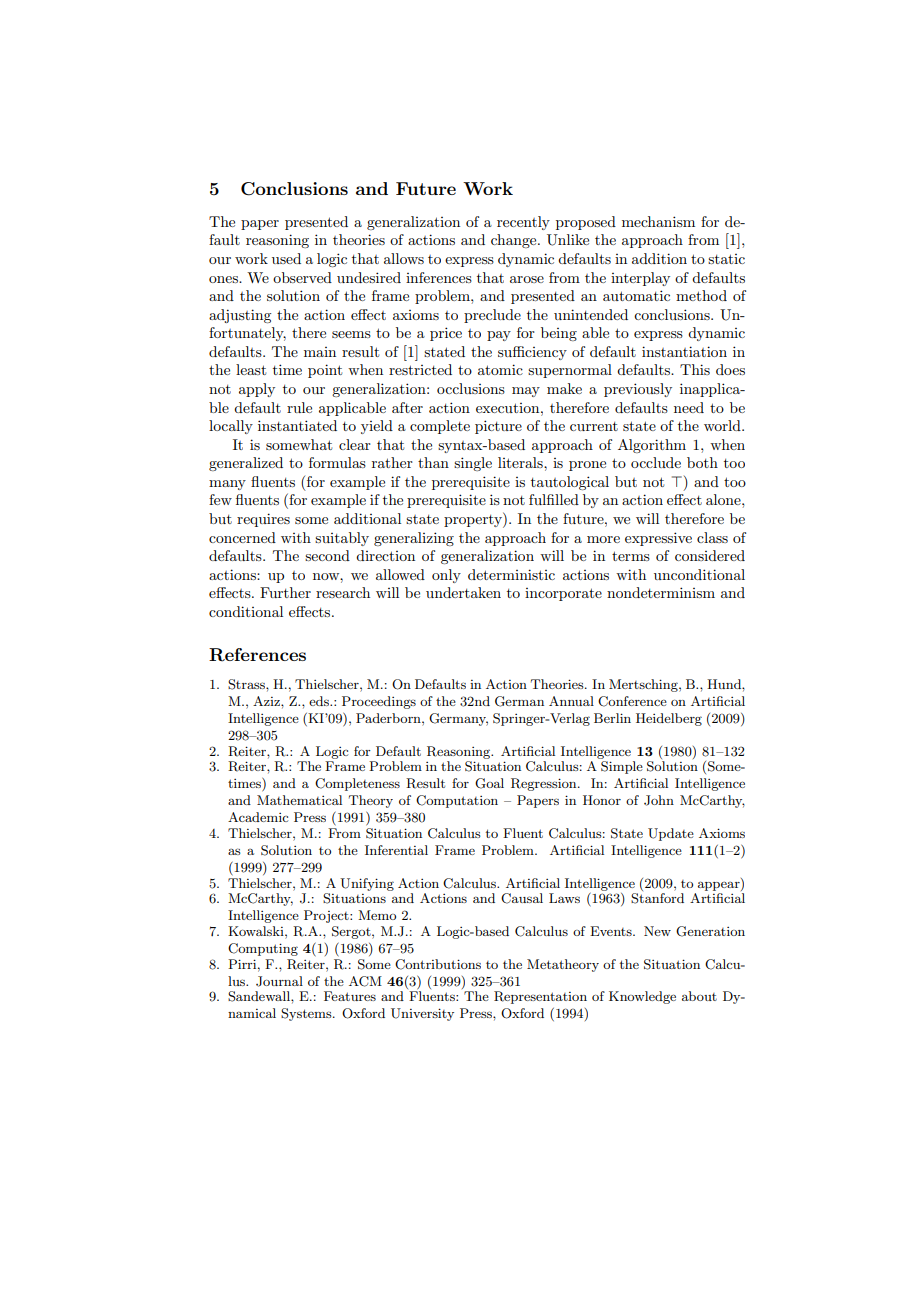 This screenshot has width=924, height=1308. What do you see at coordinates (263, 949) in the screenshot?
I see `Computing` at bounding box center [263, 949].
